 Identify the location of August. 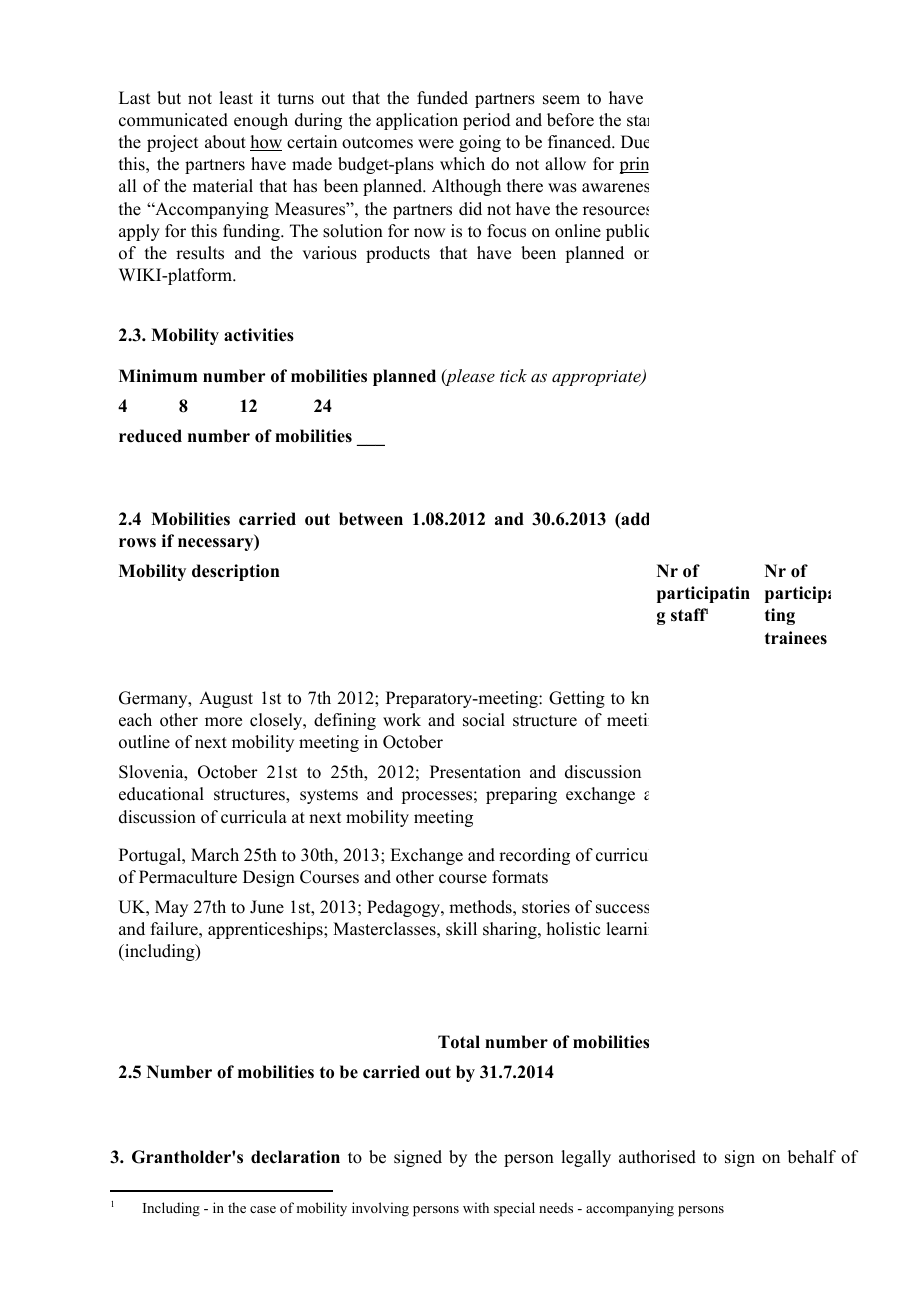
(226, 699).
